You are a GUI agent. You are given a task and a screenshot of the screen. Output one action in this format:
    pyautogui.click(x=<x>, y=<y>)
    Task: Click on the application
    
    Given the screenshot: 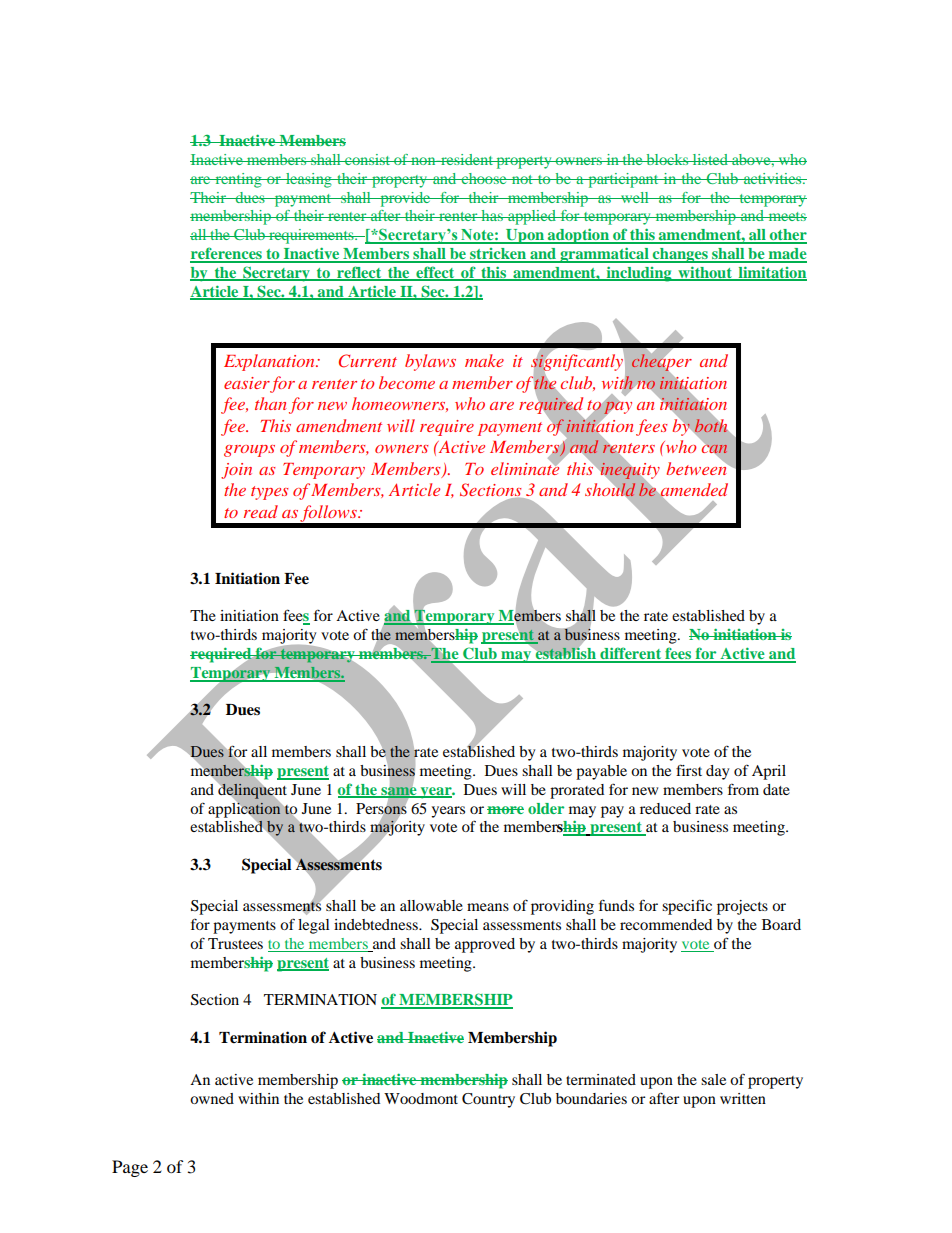 What is the action you would take?
    pyautogui.click(x=244, y=810)
